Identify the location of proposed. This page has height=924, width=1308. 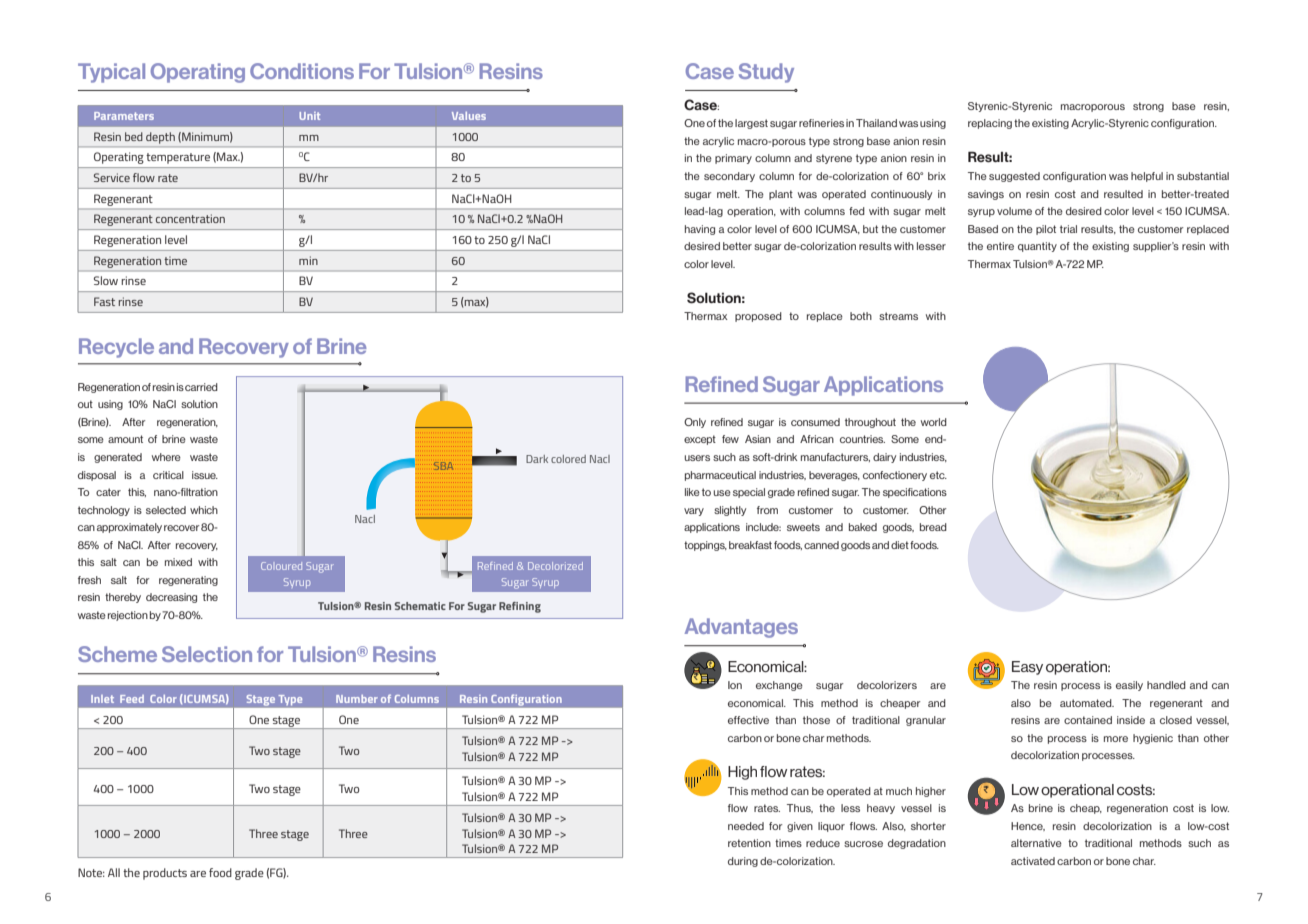
(758, 317).
